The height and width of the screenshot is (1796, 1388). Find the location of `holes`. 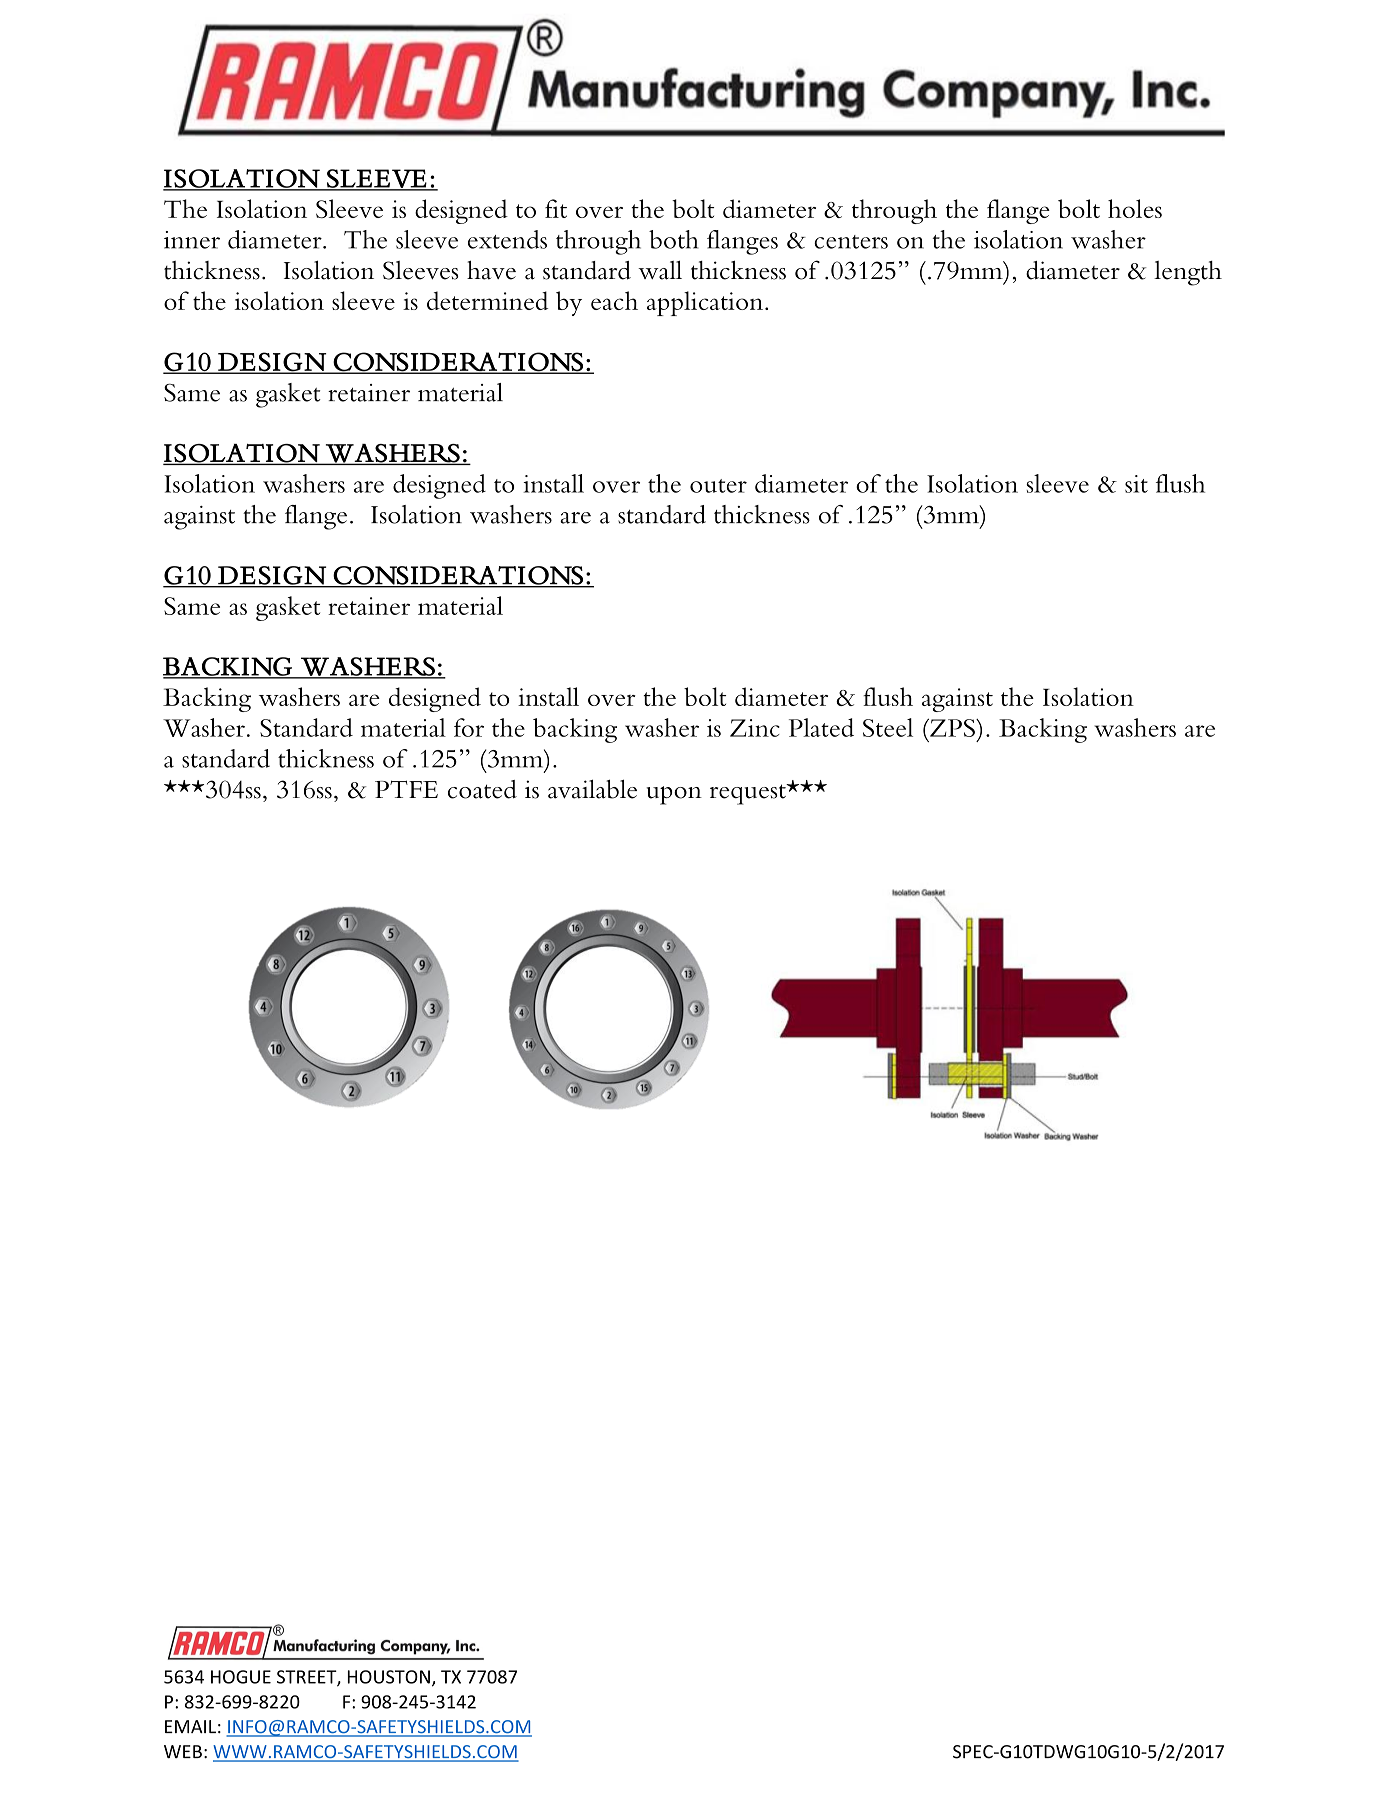

holes is located at coordinates (1135, 208).
